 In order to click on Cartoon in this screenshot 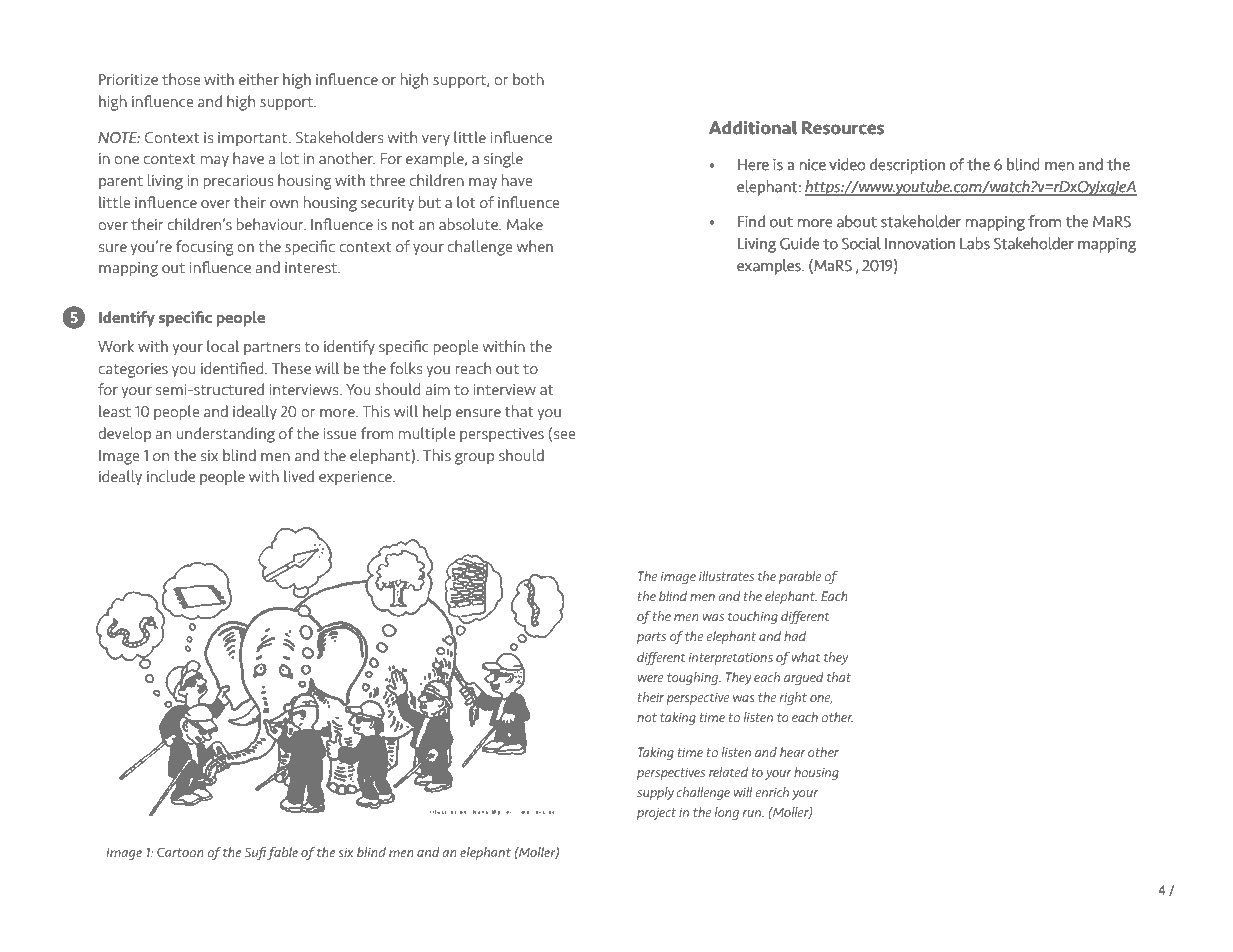, I will do `click(180, 852)`.
